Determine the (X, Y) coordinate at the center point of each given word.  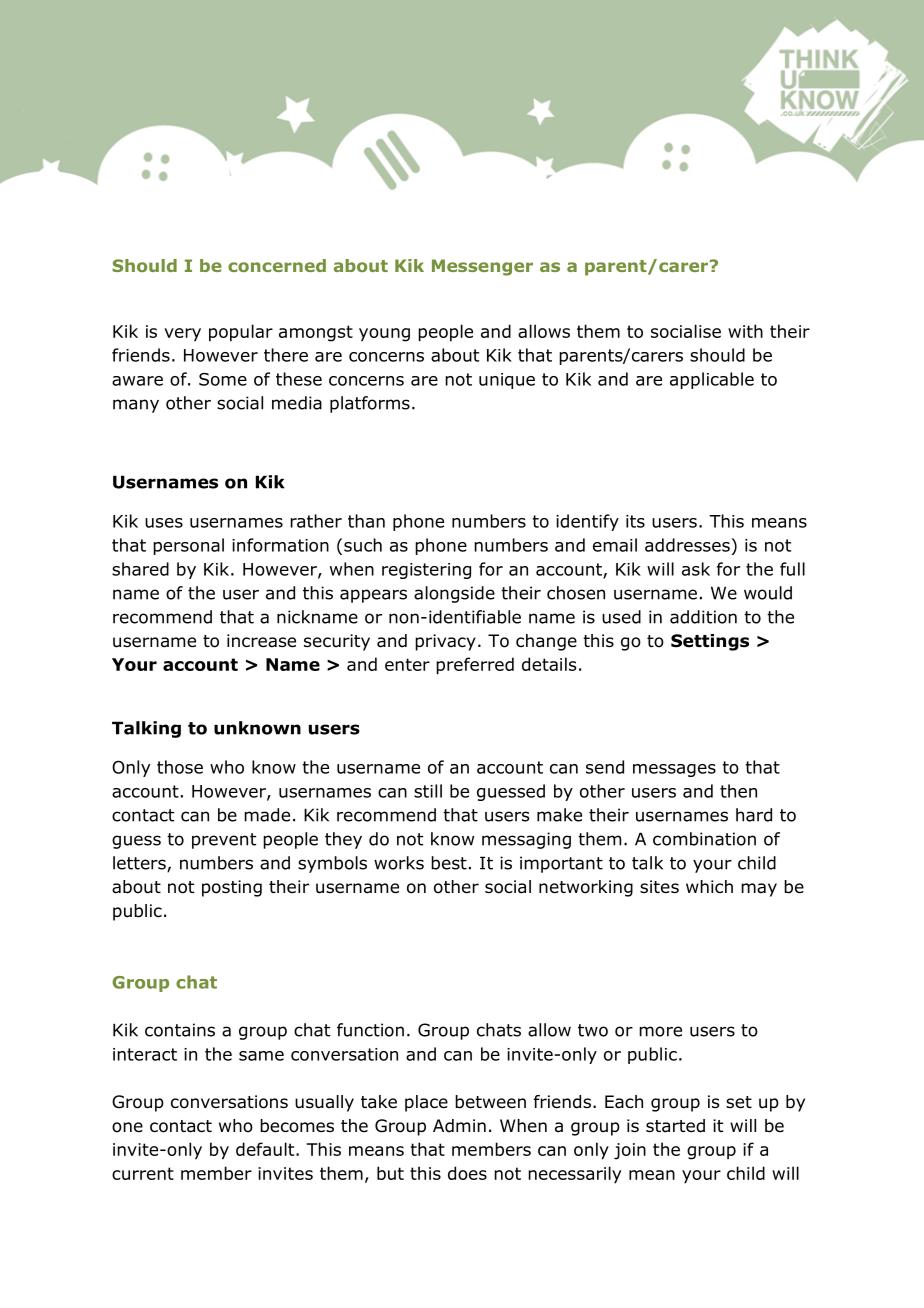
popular (241, 333)
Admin (459, 1126)
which (709, 886)
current (143, 1173)
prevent (224, 841)
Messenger (482, 267)
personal (188, 546)
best (449, 863)
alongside (454, 594)
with (745, 331)
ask (696, 569)
